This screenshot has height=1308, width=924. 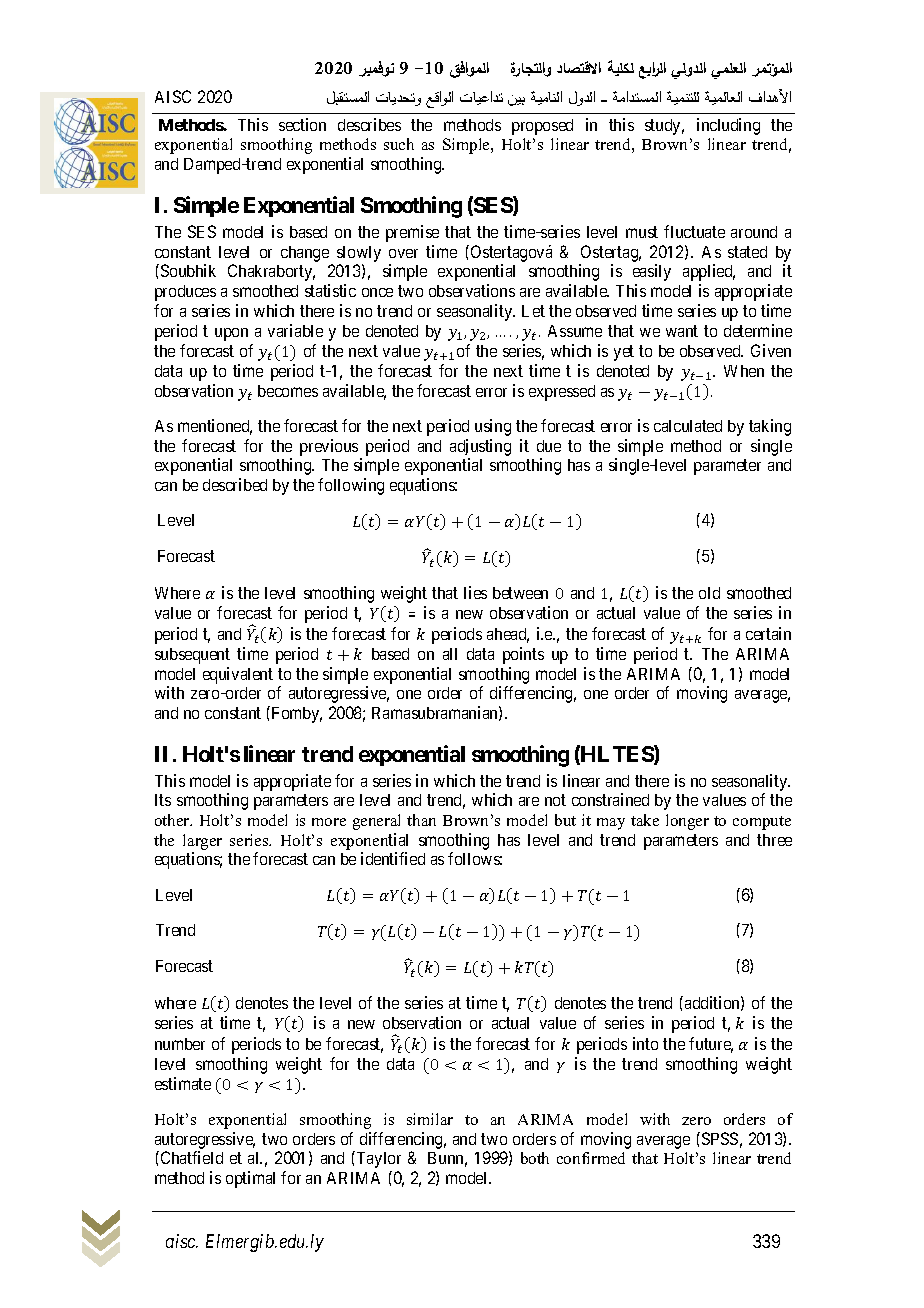 I want to click on similar, so click(x=430, y=1119).
